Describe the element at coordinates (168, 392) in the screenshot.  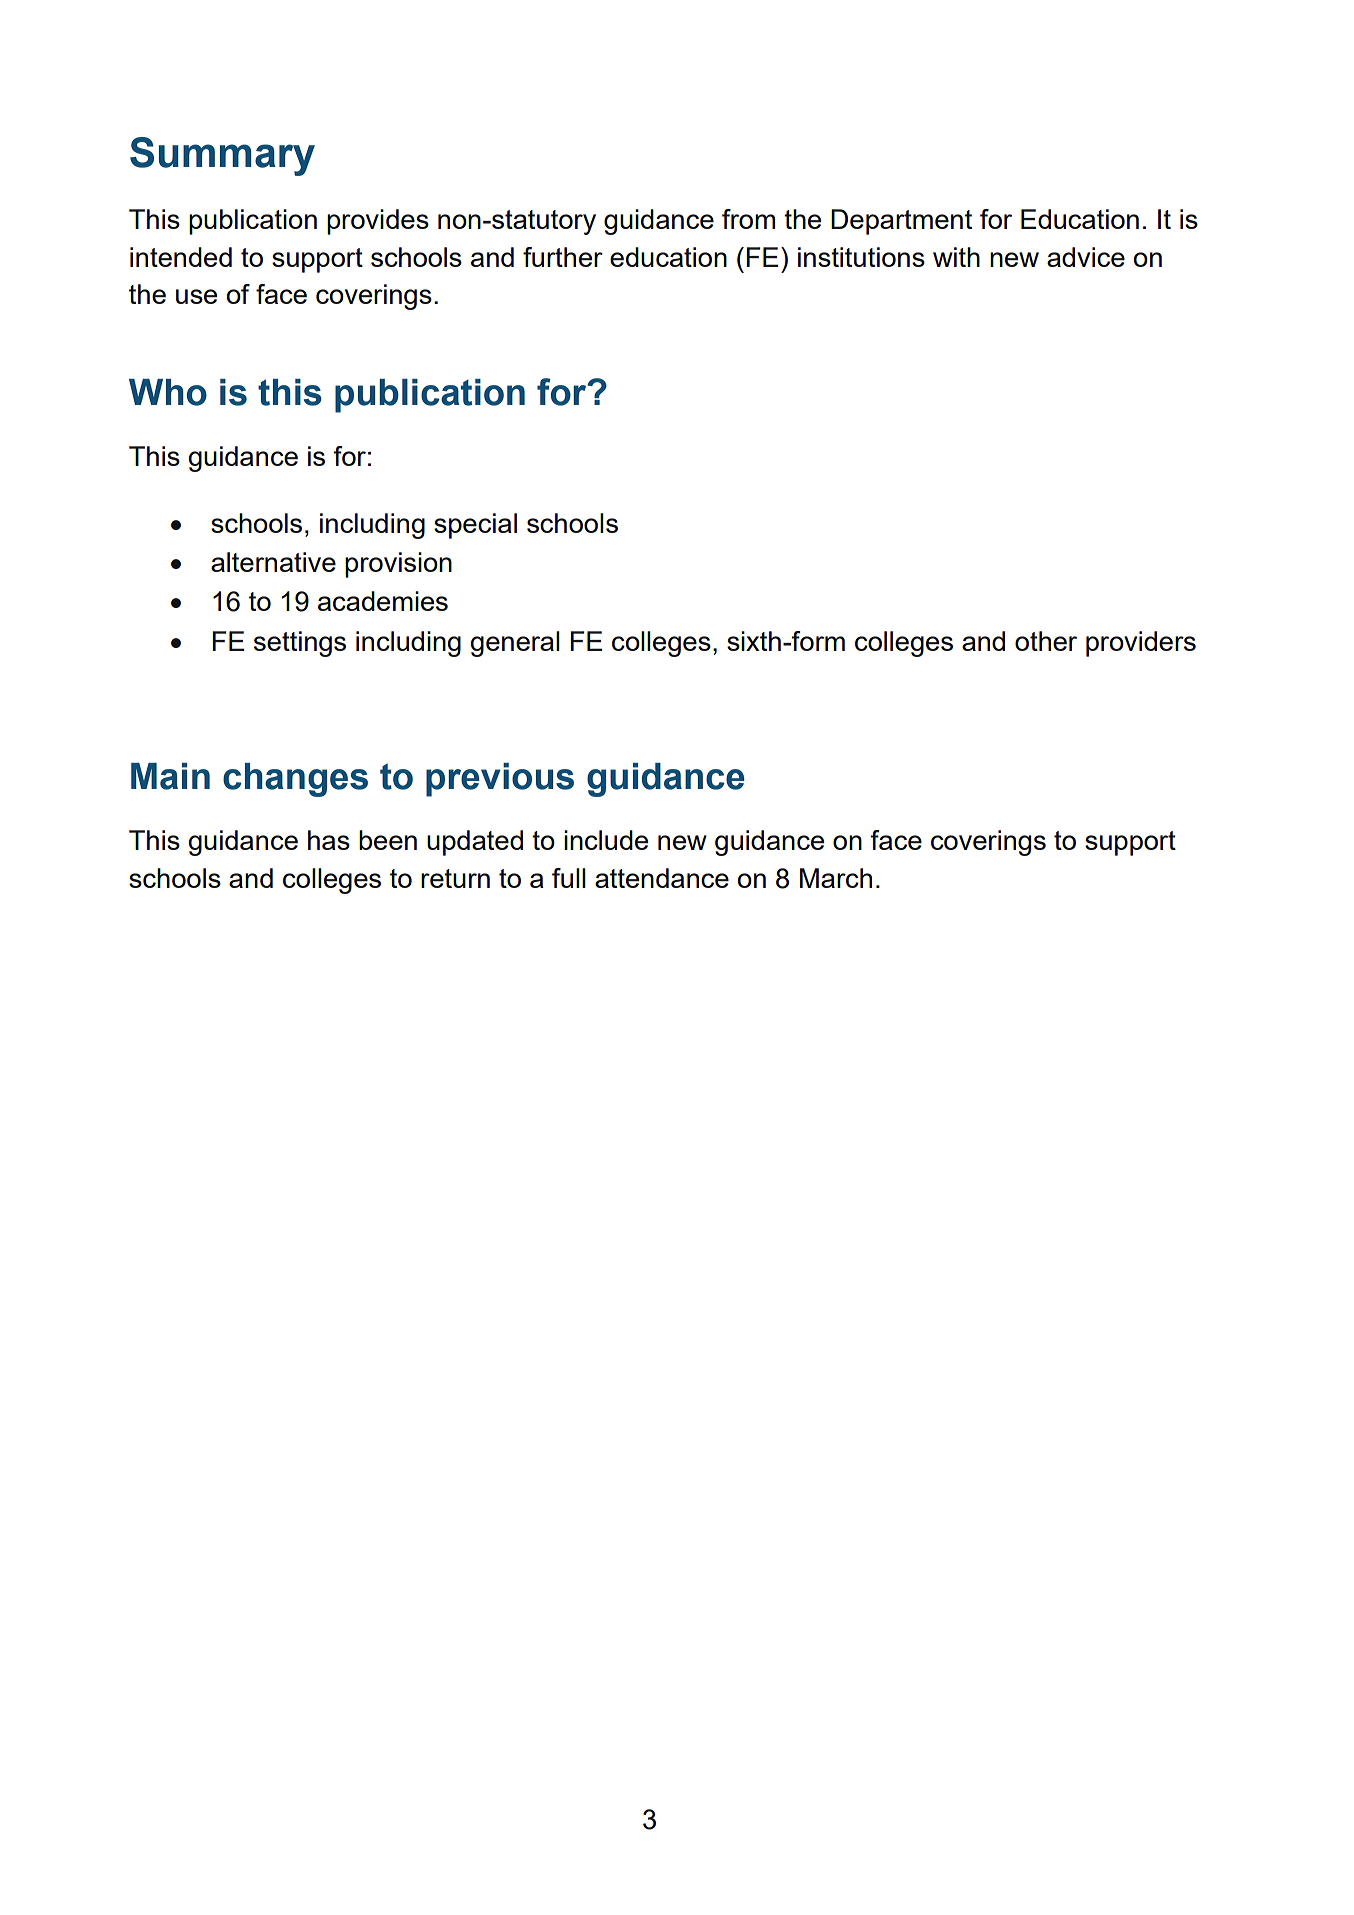
I see `Who` at that location.
